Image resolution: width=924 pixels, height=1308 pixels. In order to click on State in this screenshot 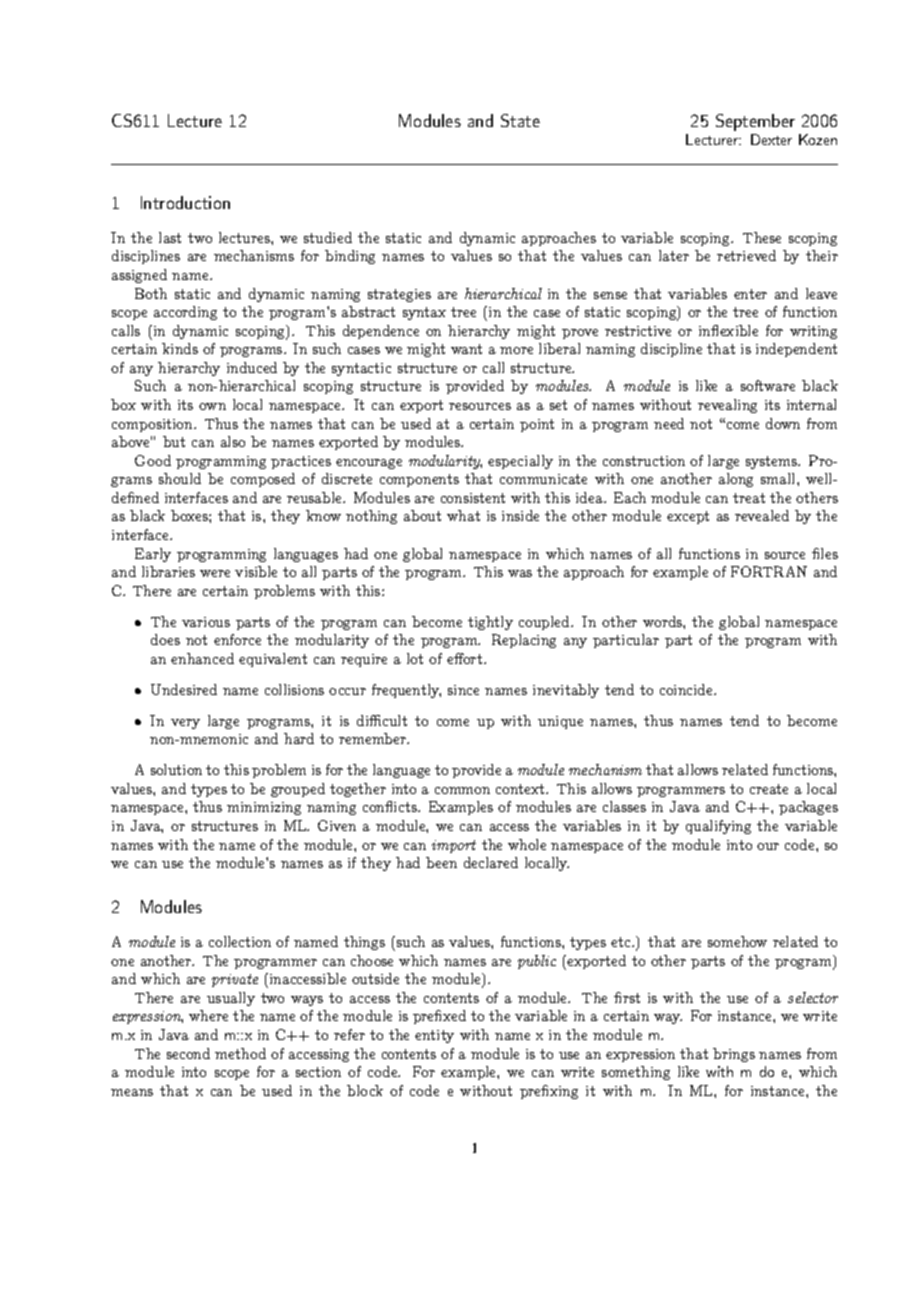, I will do `click(520, 120)`.
